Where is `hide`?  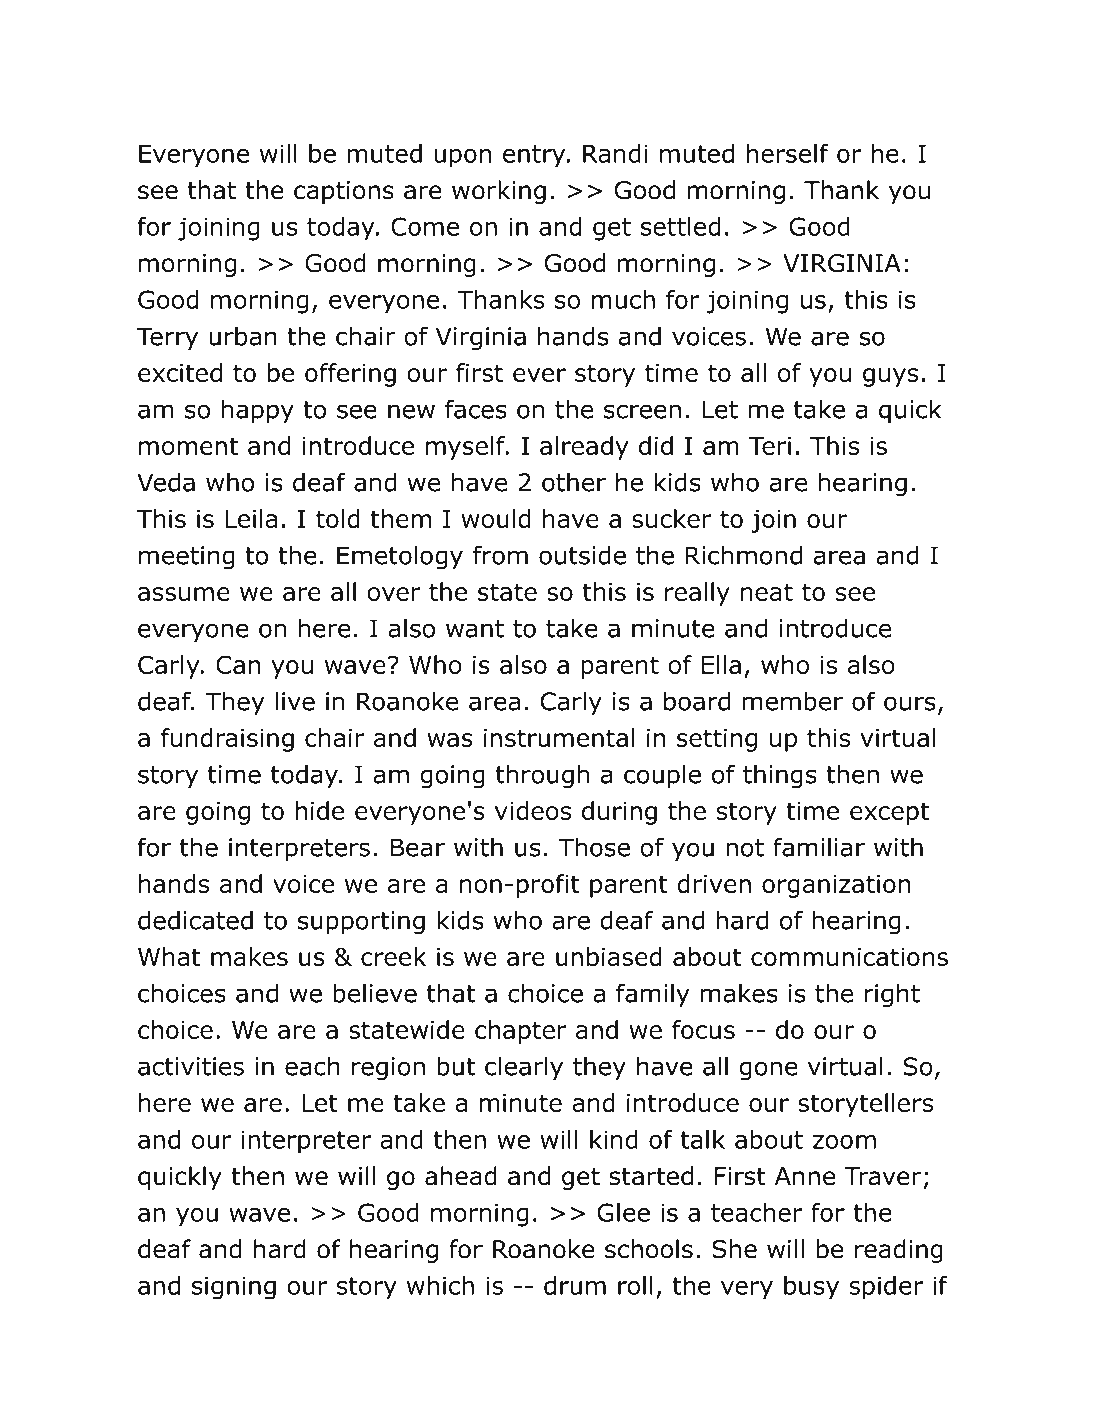
hide is located at coordinates (320, 810).
